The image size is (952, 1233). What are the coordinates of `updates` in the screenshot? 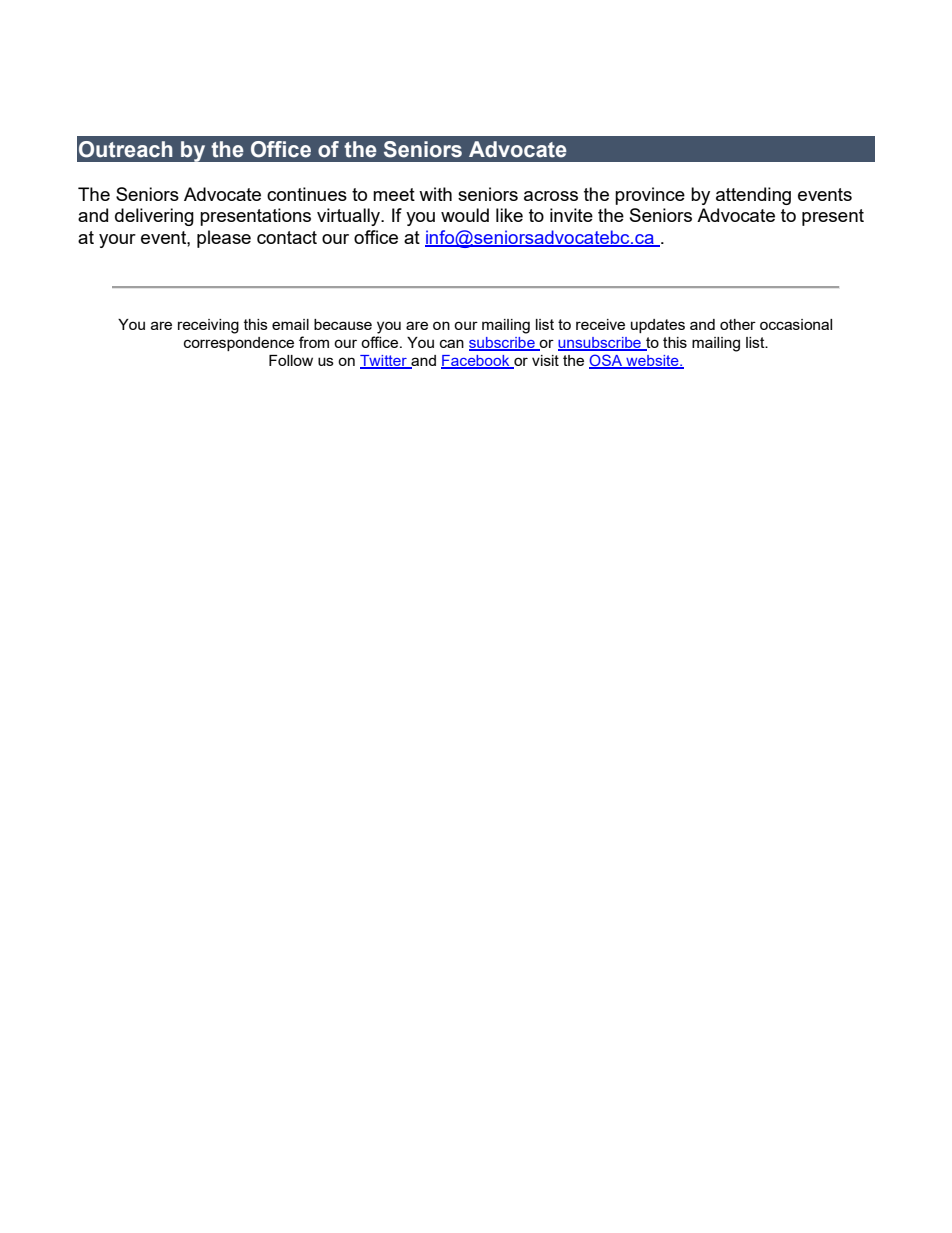 It's located at (658, 326).
